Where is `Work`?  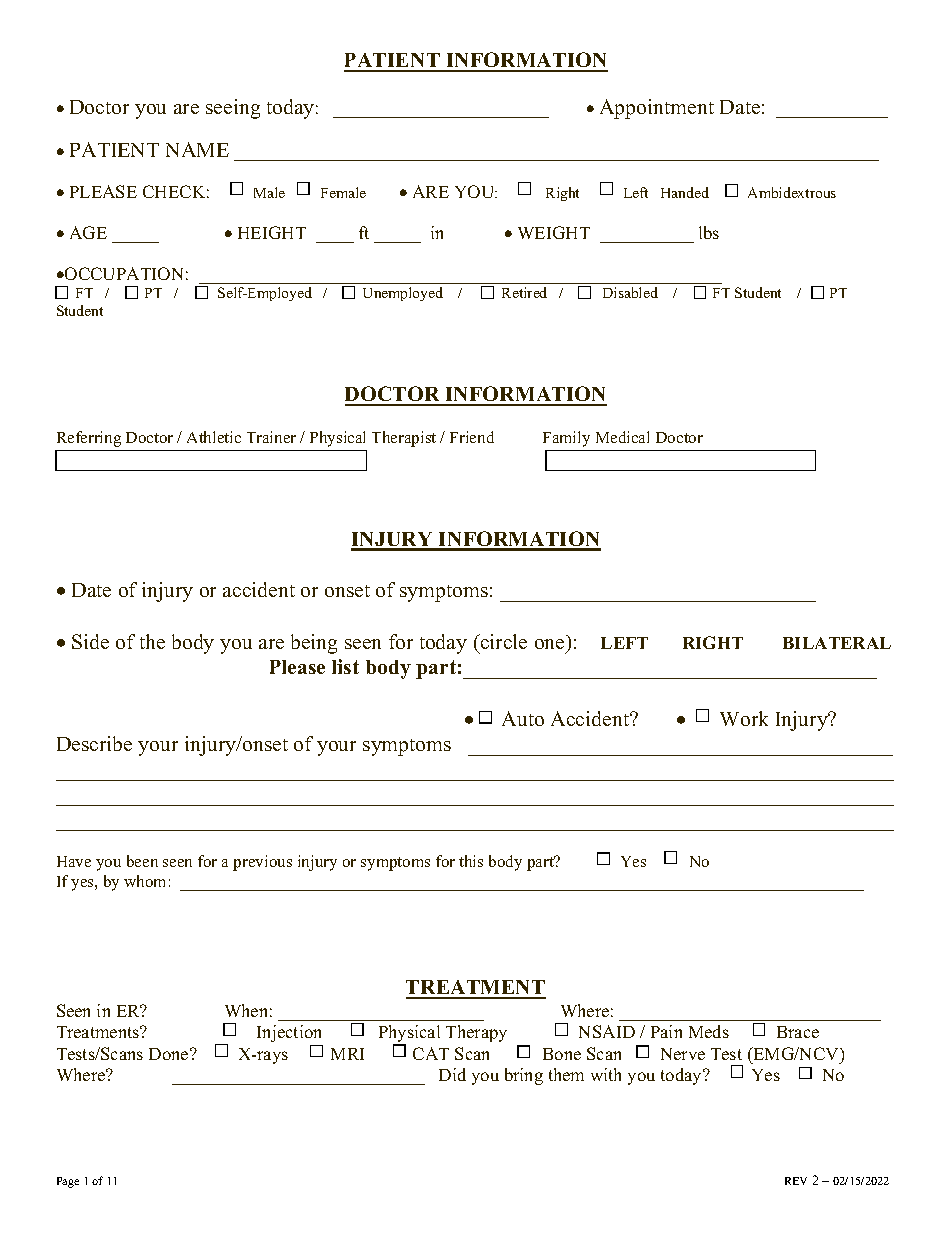 Work is located at coordinates (744, 718).
